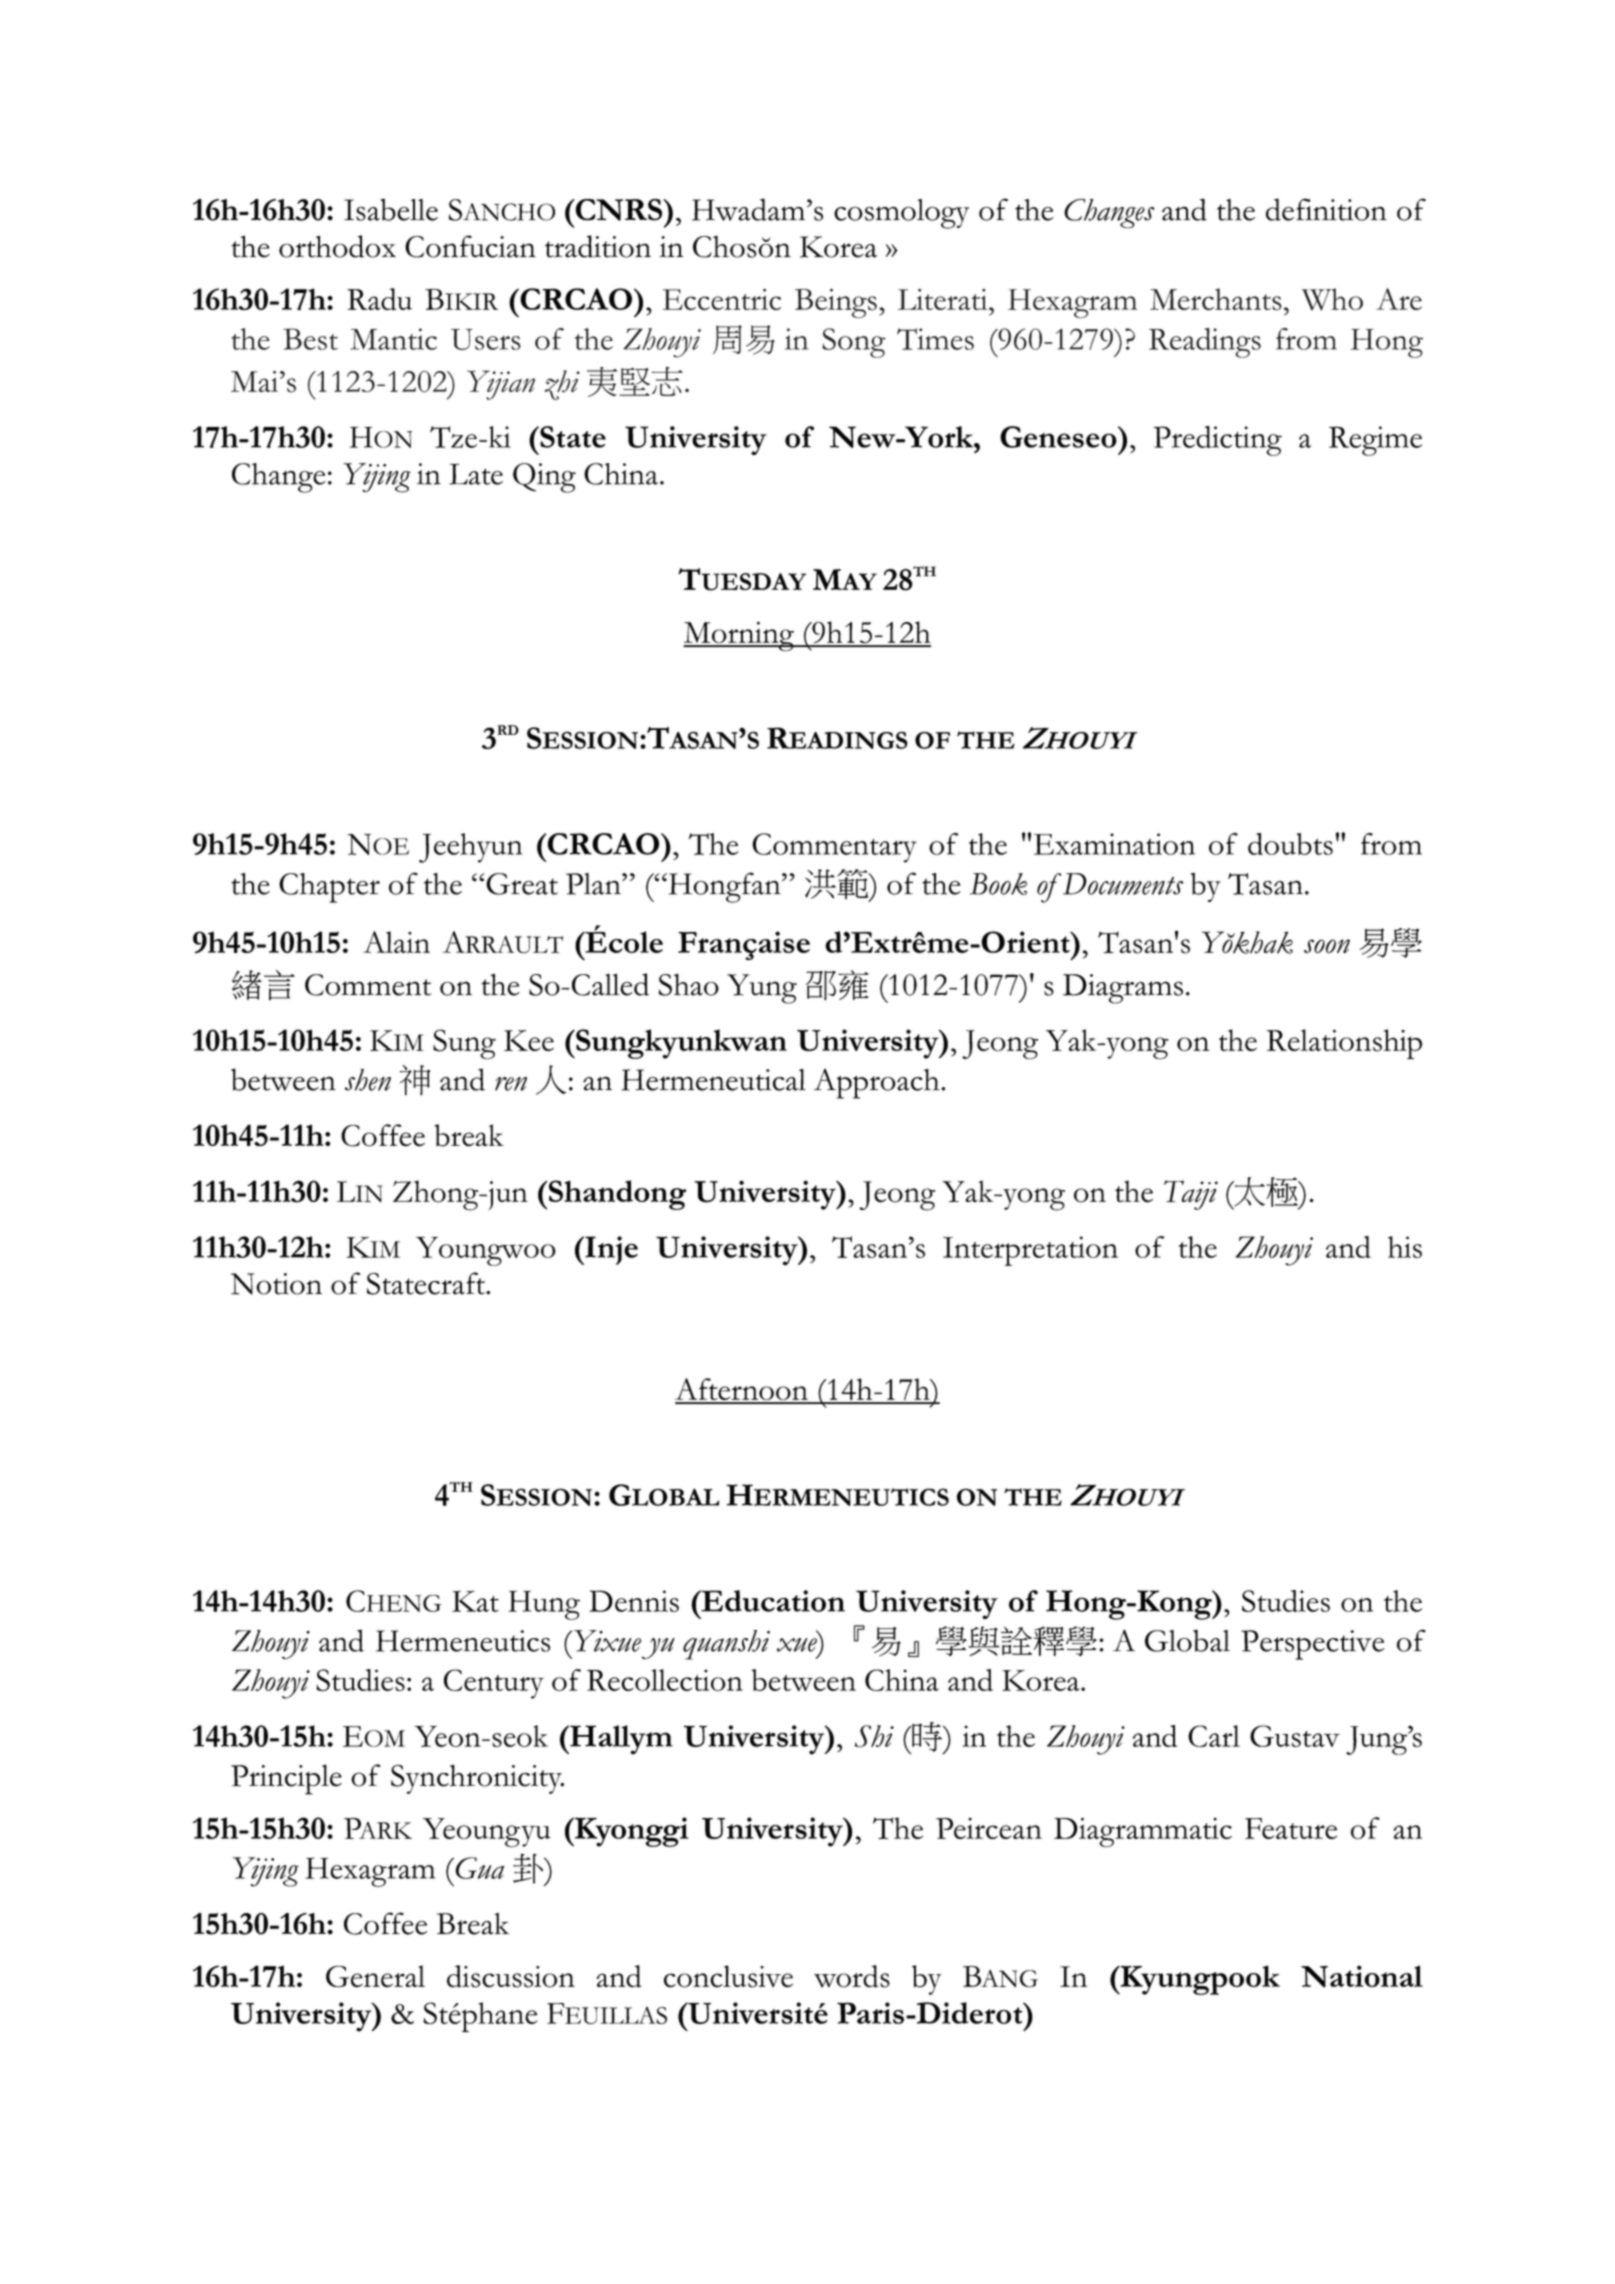  Describe the element at coordinates (1216, 299) in the screenshot. I see `Merchants` at that location.
